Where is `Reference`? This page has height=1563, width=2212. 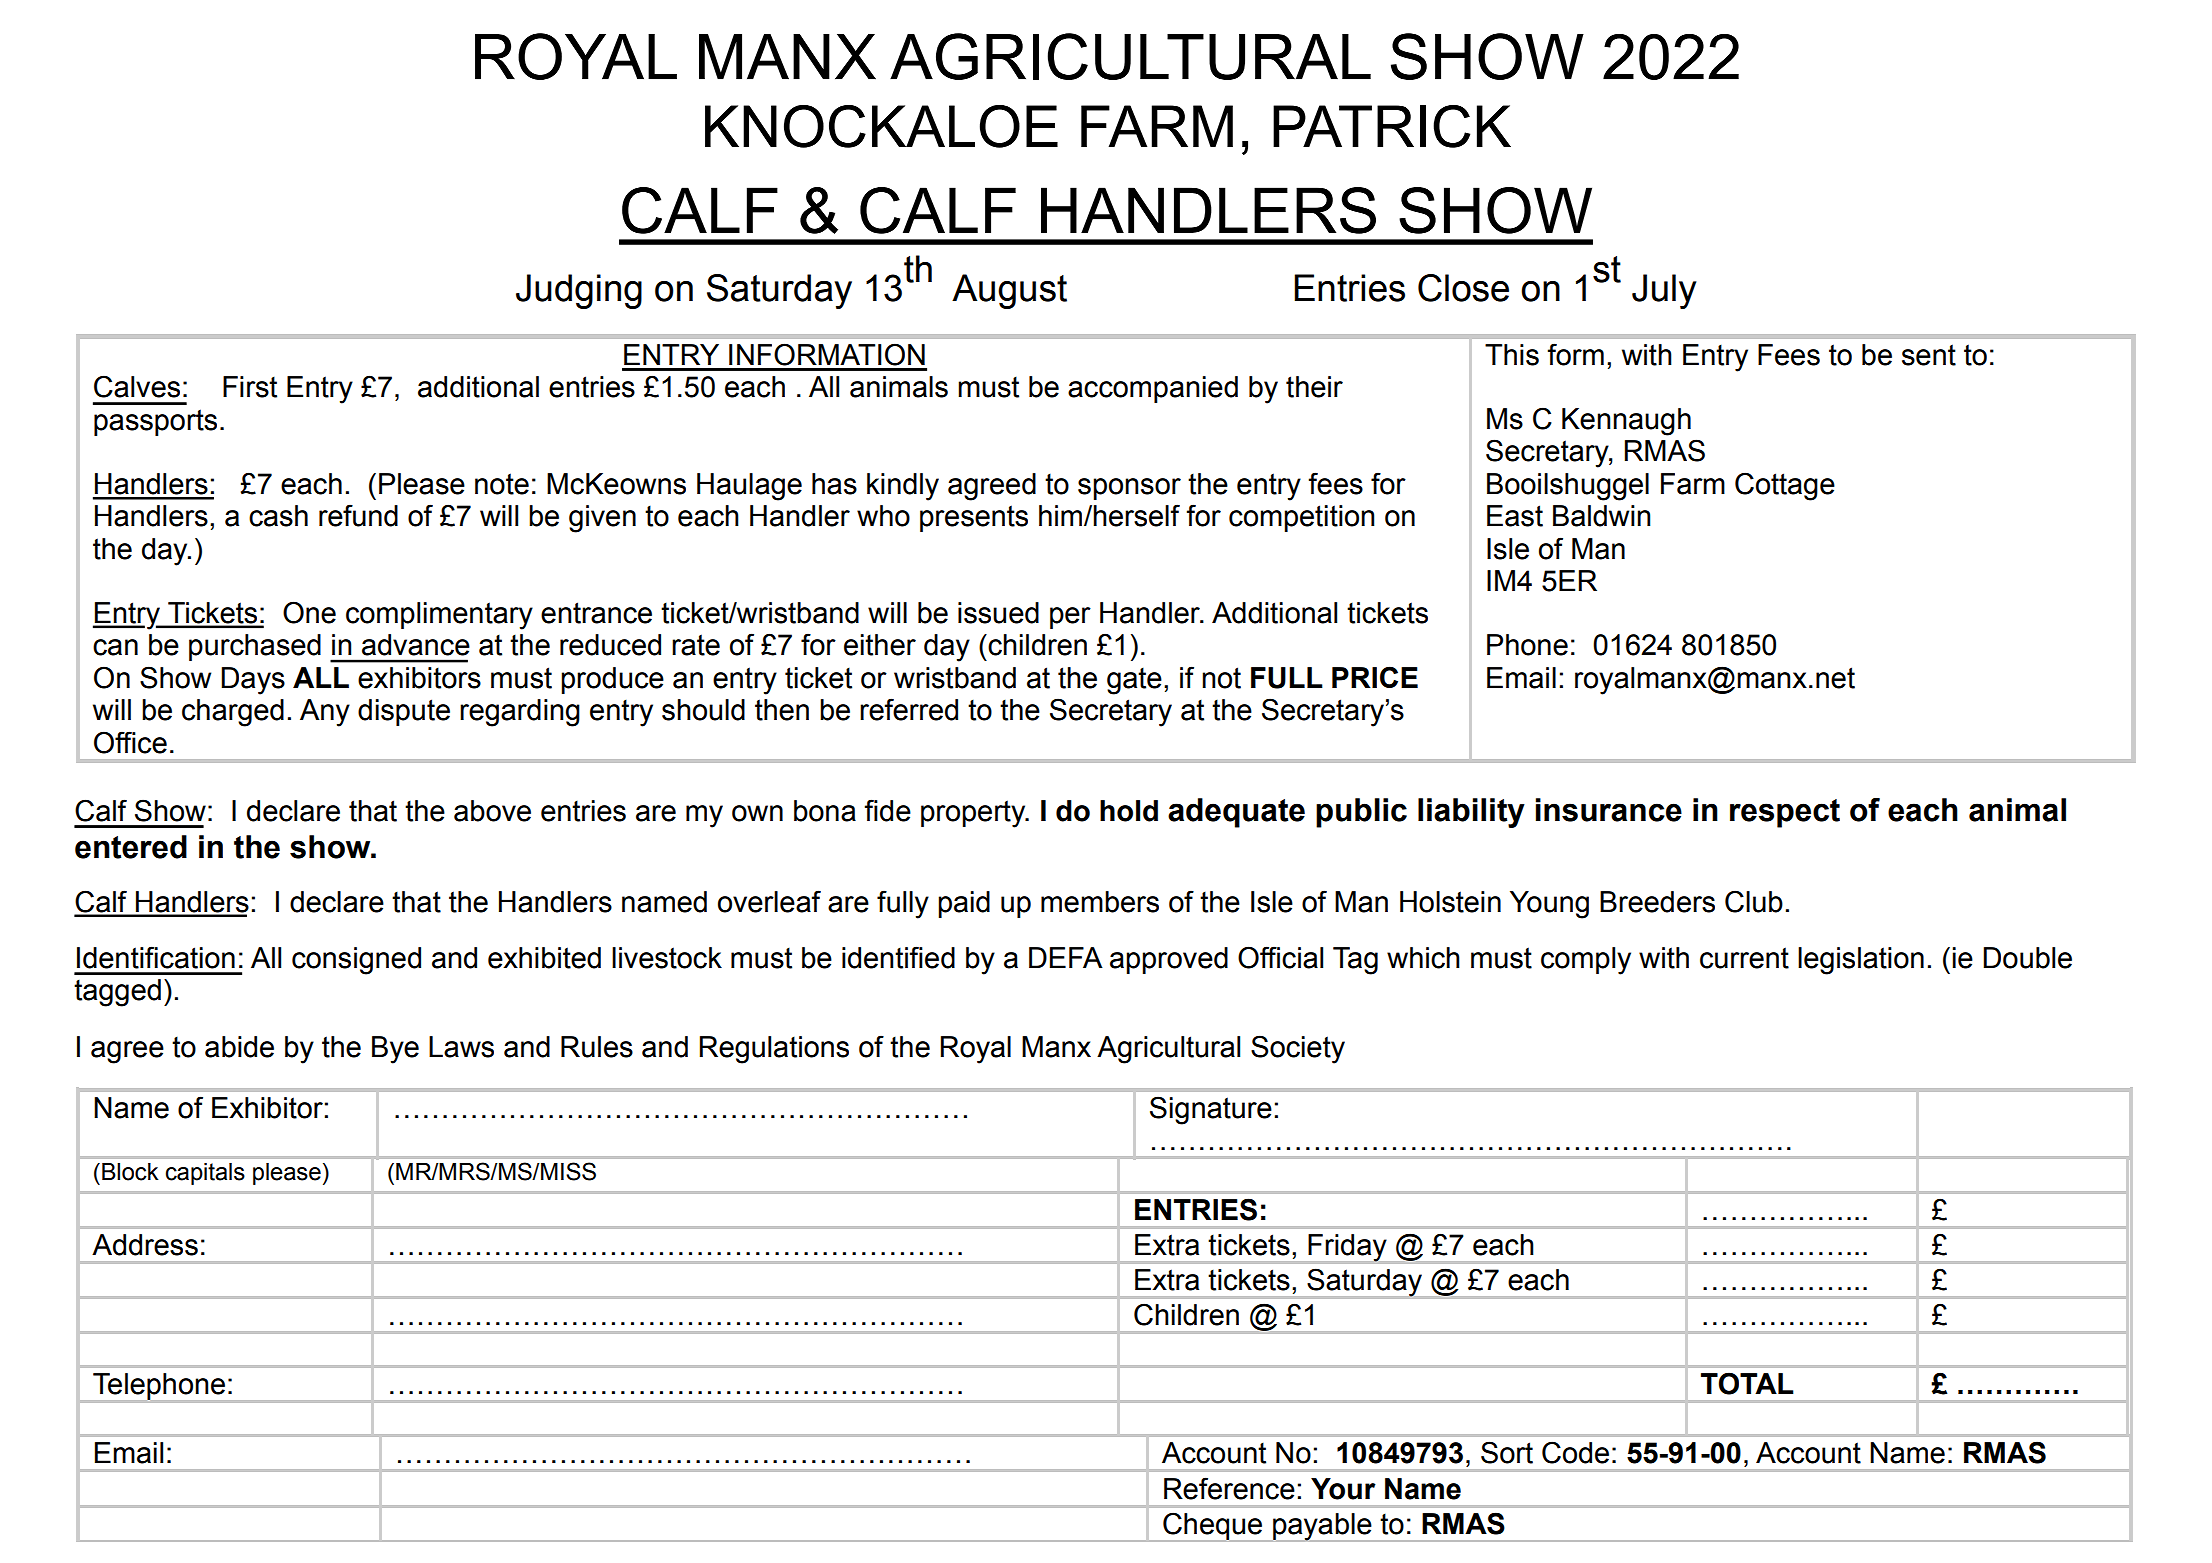 Reference is located at coordinates (1229, 1488).
